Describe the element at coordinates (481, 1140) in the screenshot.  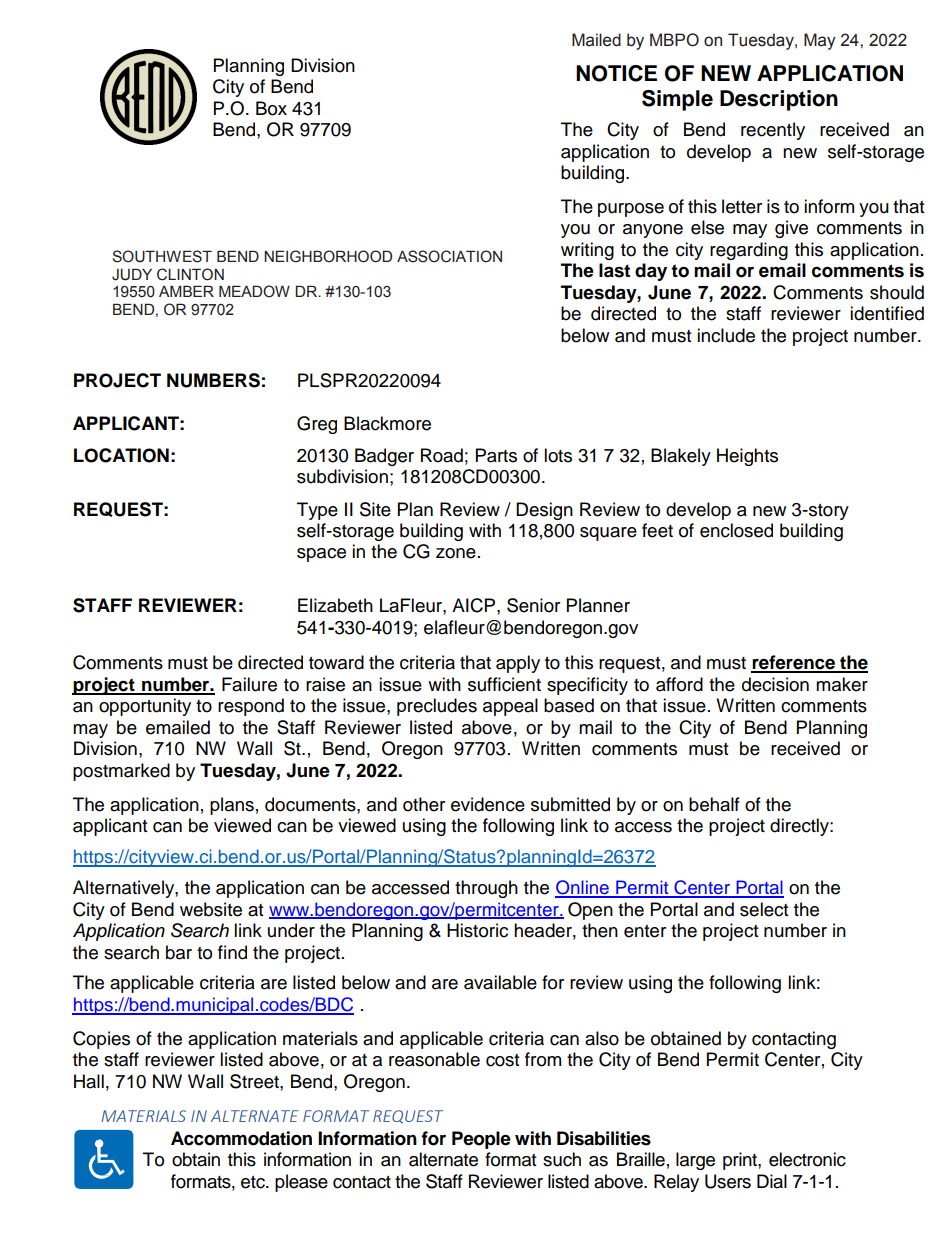
I see `People` at that location.
